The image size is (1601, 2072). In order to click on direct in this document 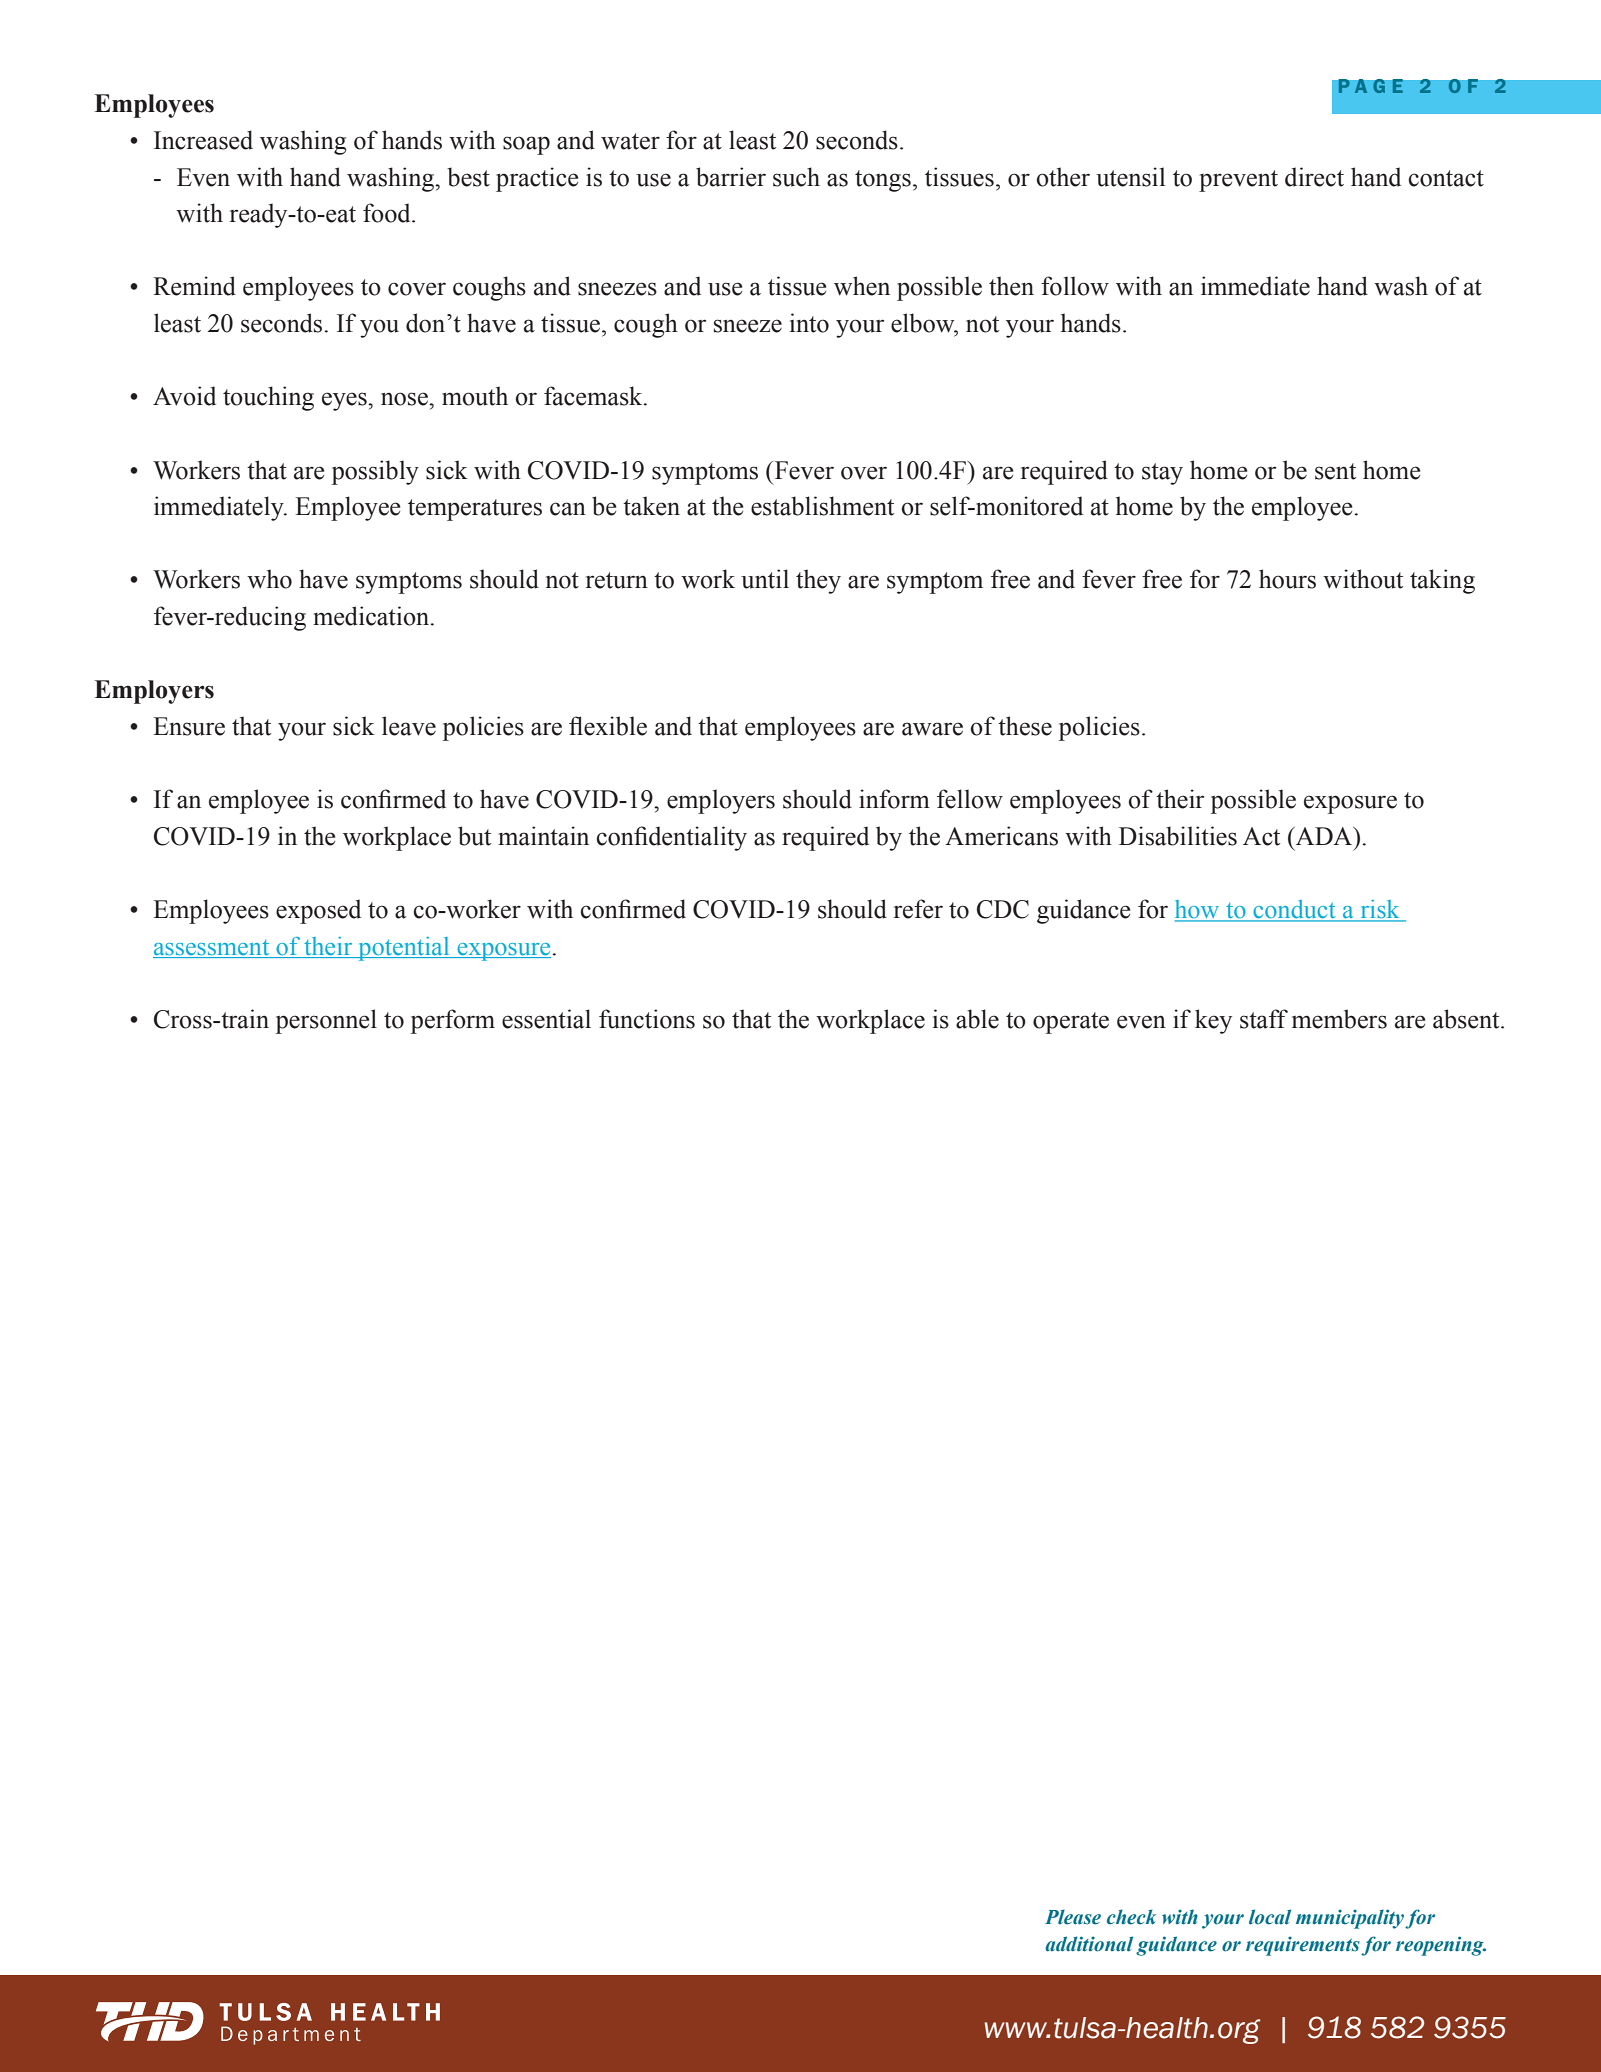, I will do `click(1314, 177)`.
